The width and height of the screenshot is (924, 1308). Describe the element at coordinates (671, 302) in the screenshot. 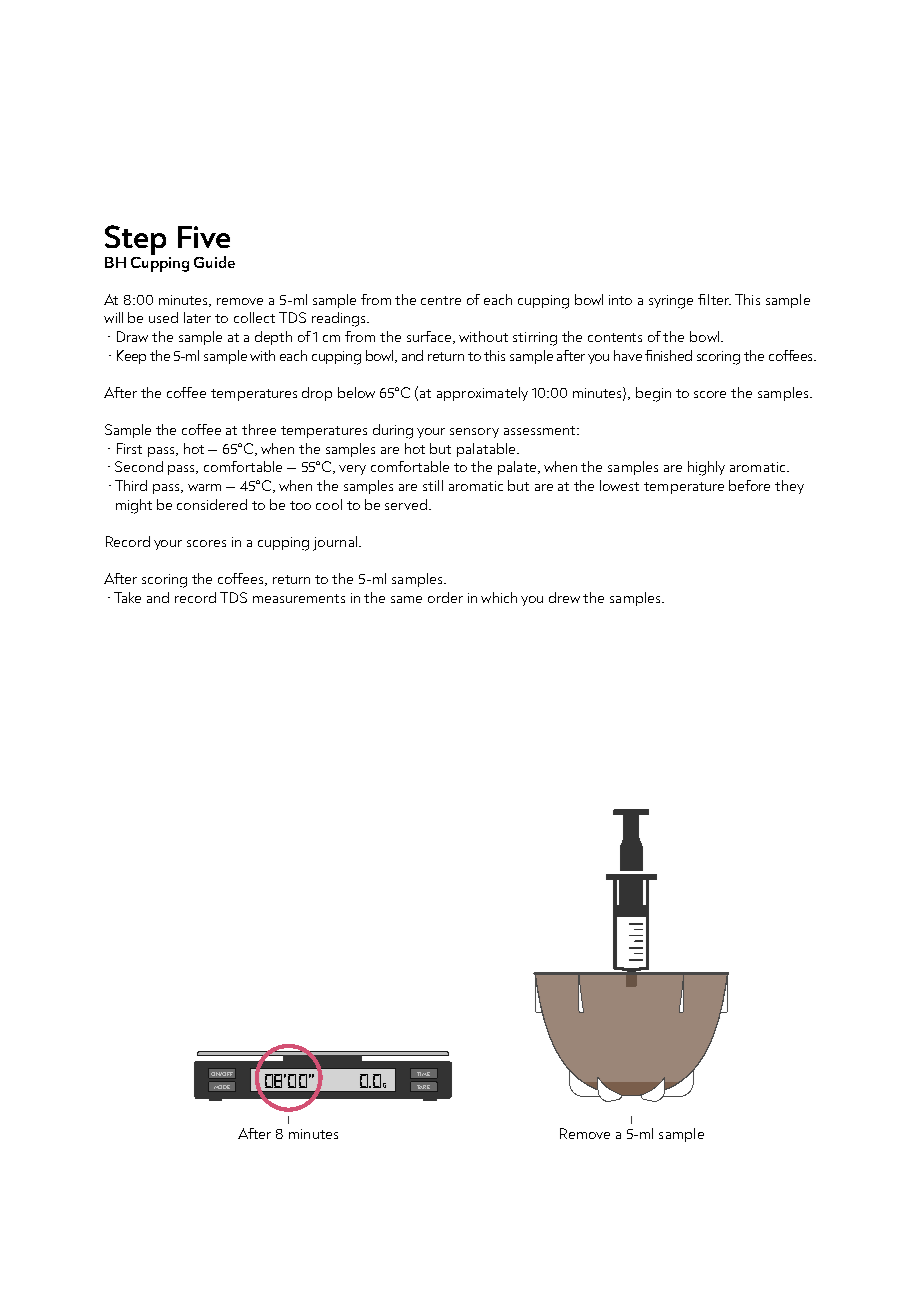

I see `syringe` at that location.
